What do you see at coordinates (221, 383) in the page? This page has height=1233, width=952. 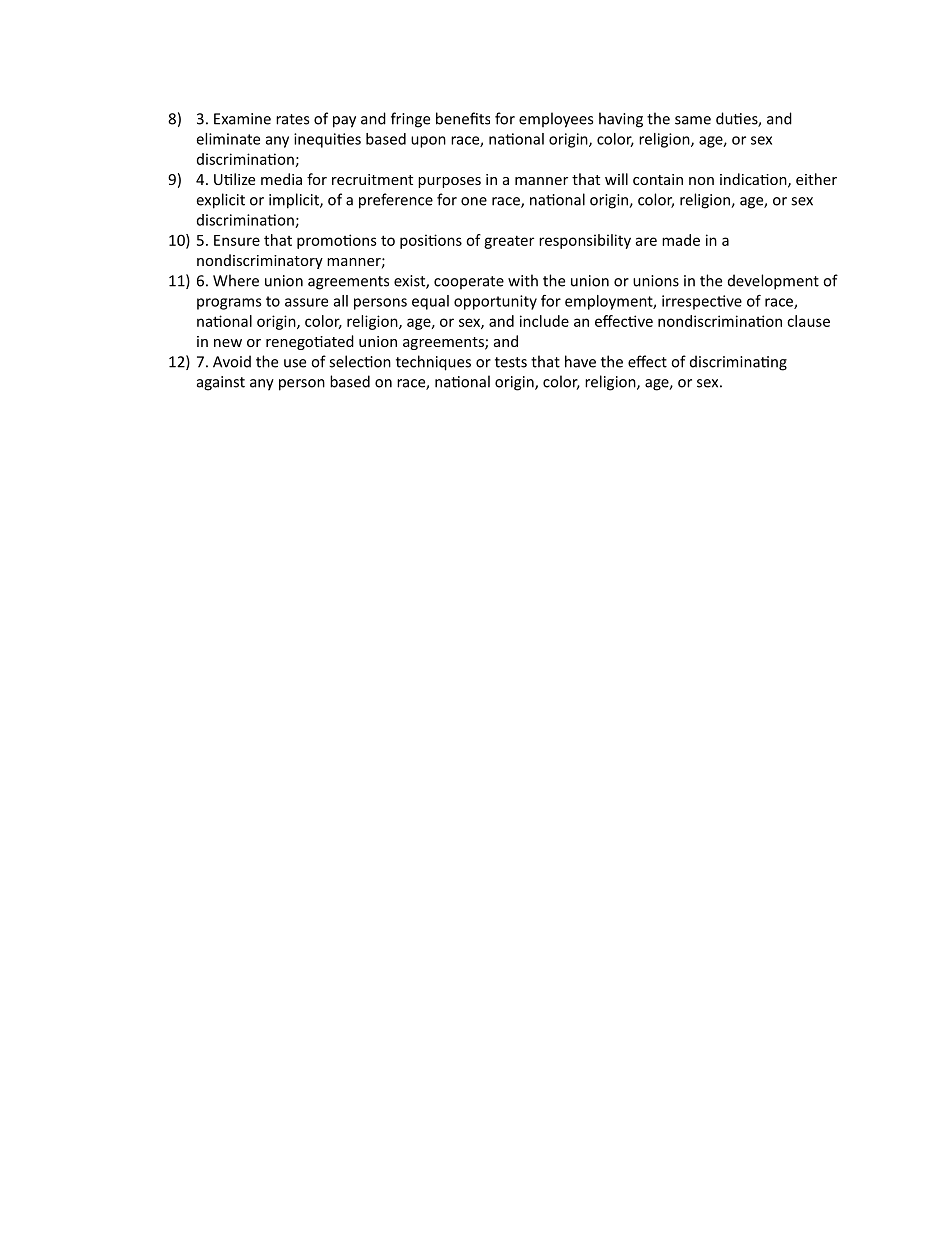 I see `against` at bounding box center [221, 383].
